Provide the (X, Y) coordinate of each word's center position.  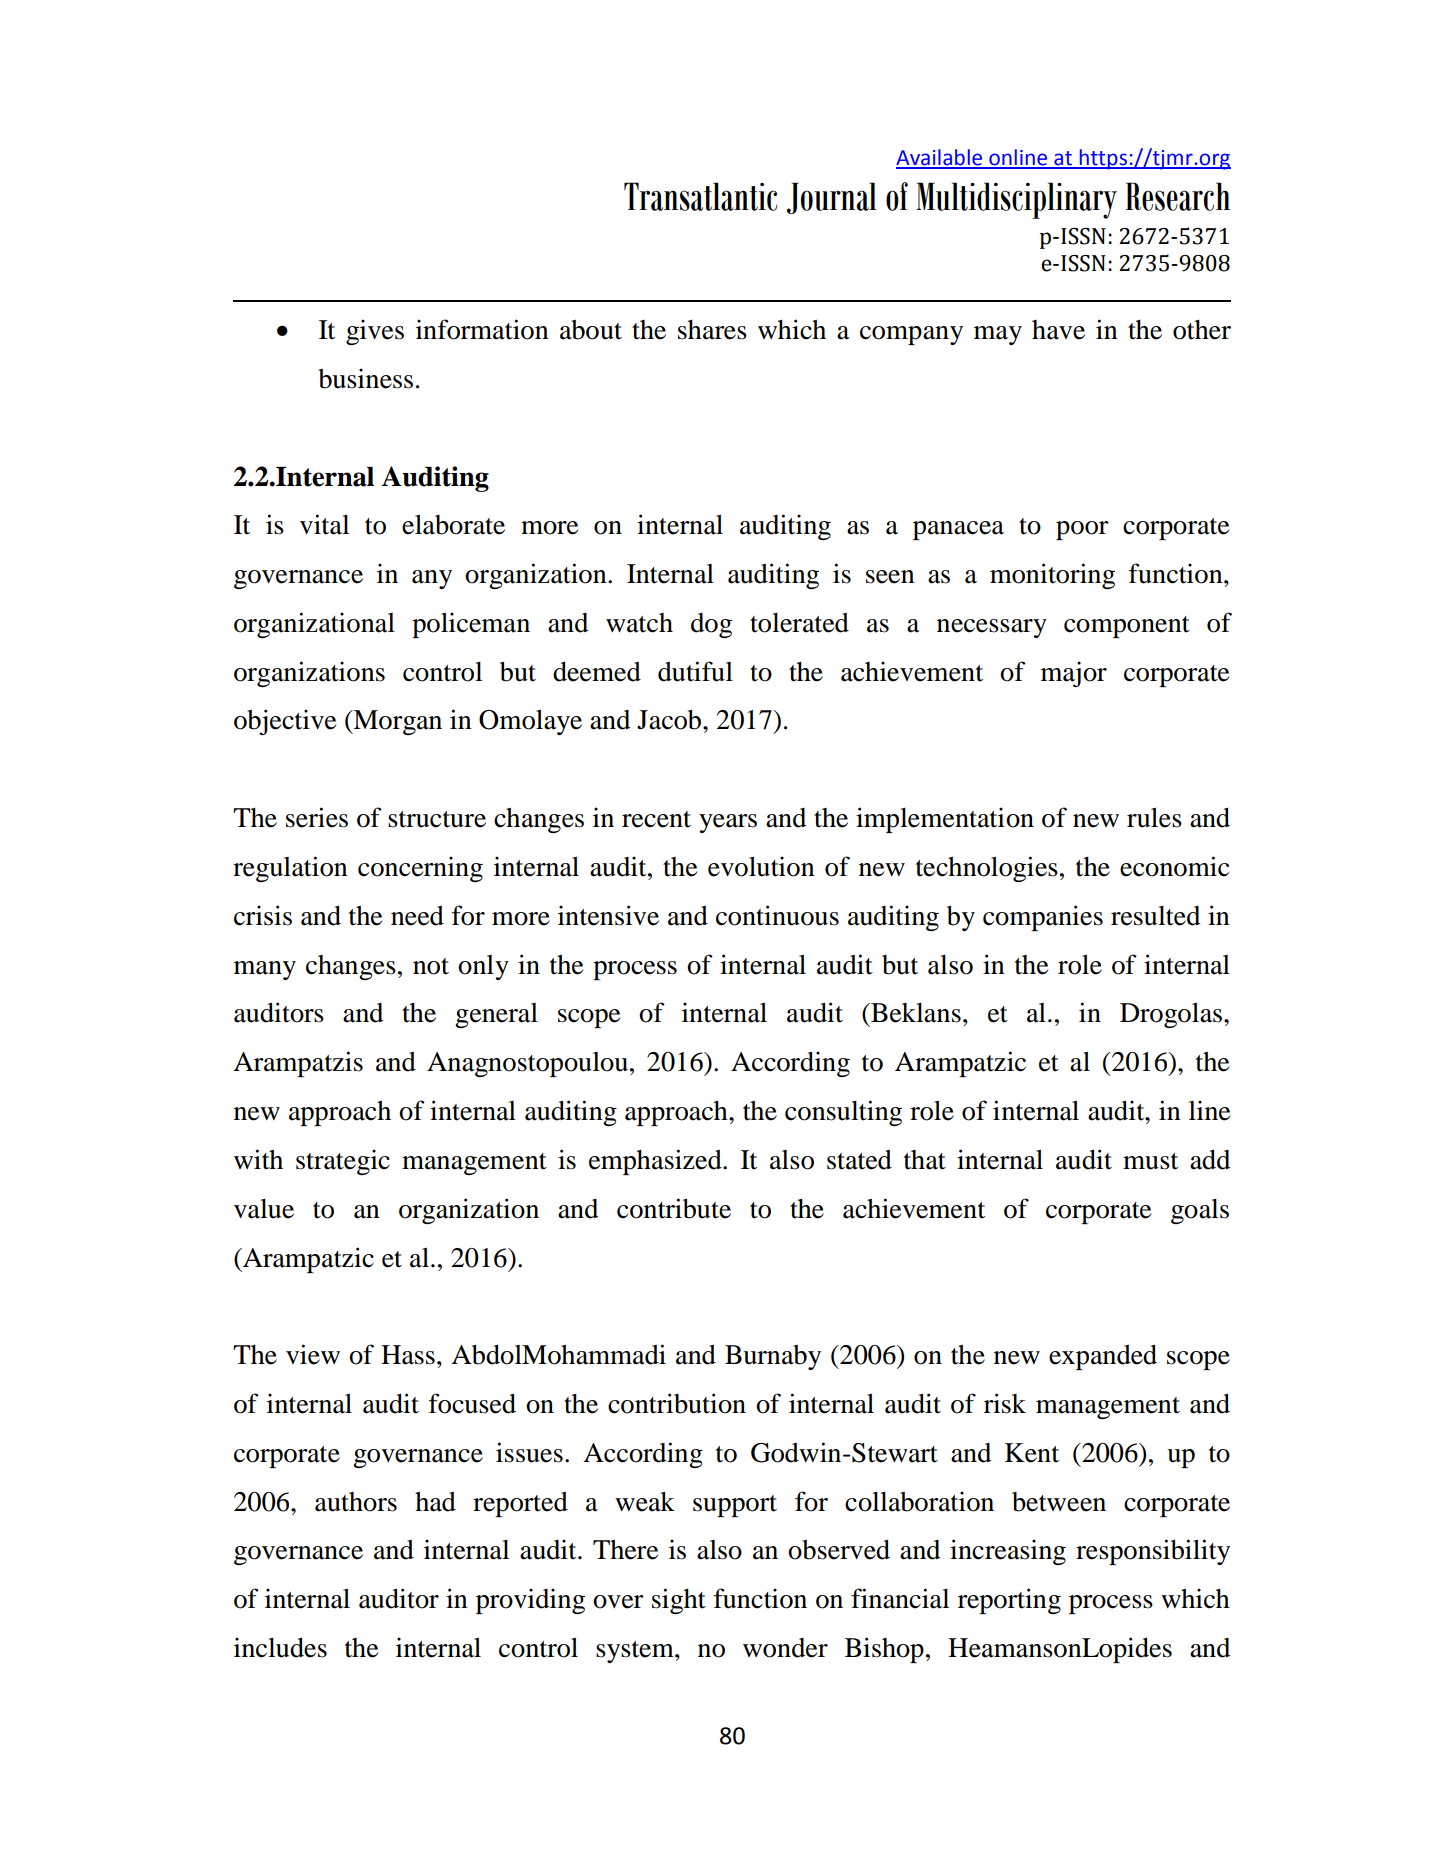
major (1074, 674)
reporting (1009, 1601)
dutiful (695, 671)
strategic (343, 1162)
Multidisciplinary (1016, 200)
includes (280, 1647)
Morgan (396, 722)
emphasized (656, 1162)
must (1150, 1161)
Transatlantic (701, 196)
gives (375, 332)
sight (679, 1601)
